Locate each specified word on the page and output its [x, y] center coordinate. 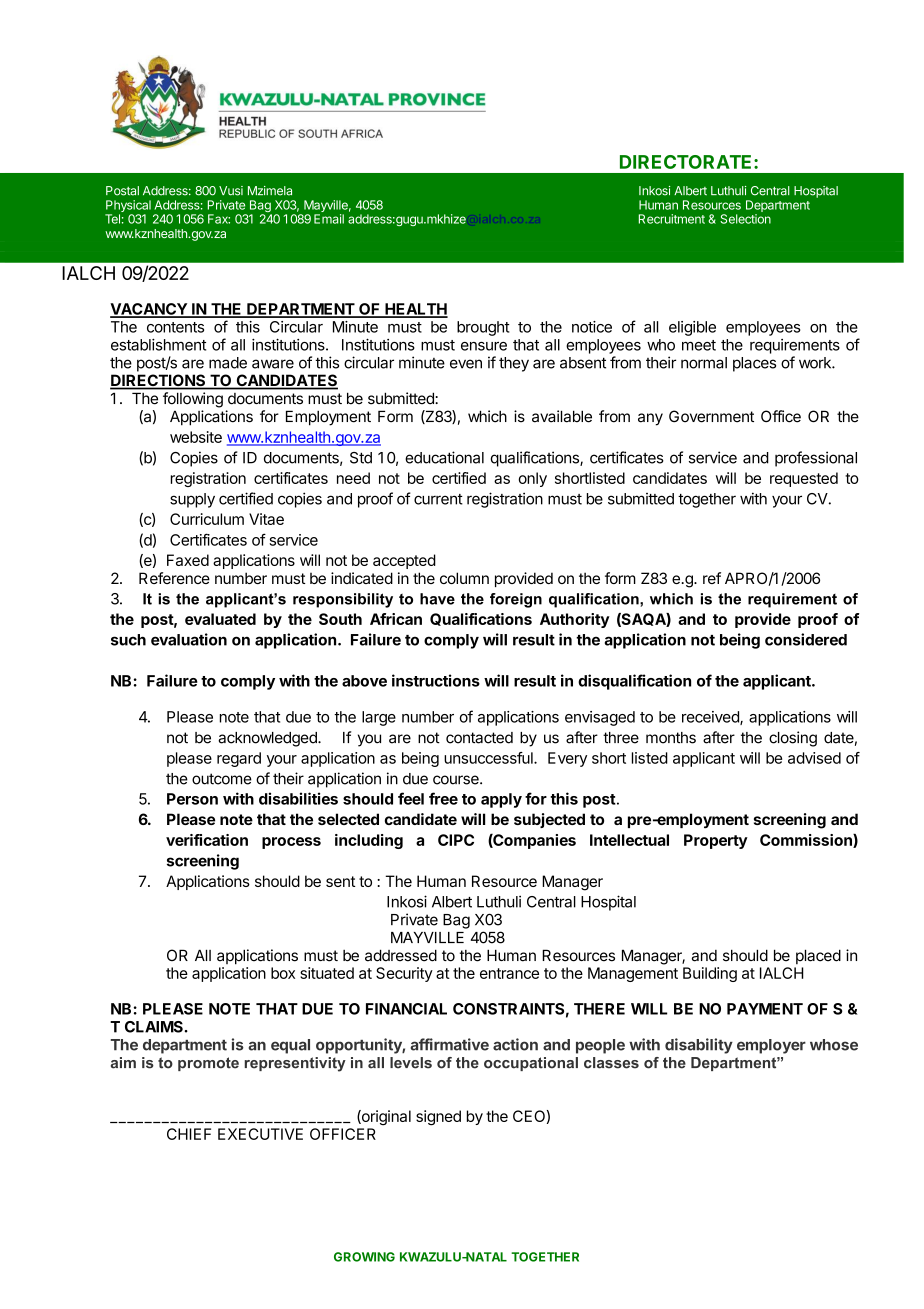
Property [716, 841]
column [464, 578]
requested [804, 479]
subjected [549, 820]
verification [207, 840]
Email [329, 219]
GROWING [364, 1257]
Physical [128, 207]
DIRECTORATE [687, 162]
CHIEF [189, 1134]
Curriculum [207, 519]
